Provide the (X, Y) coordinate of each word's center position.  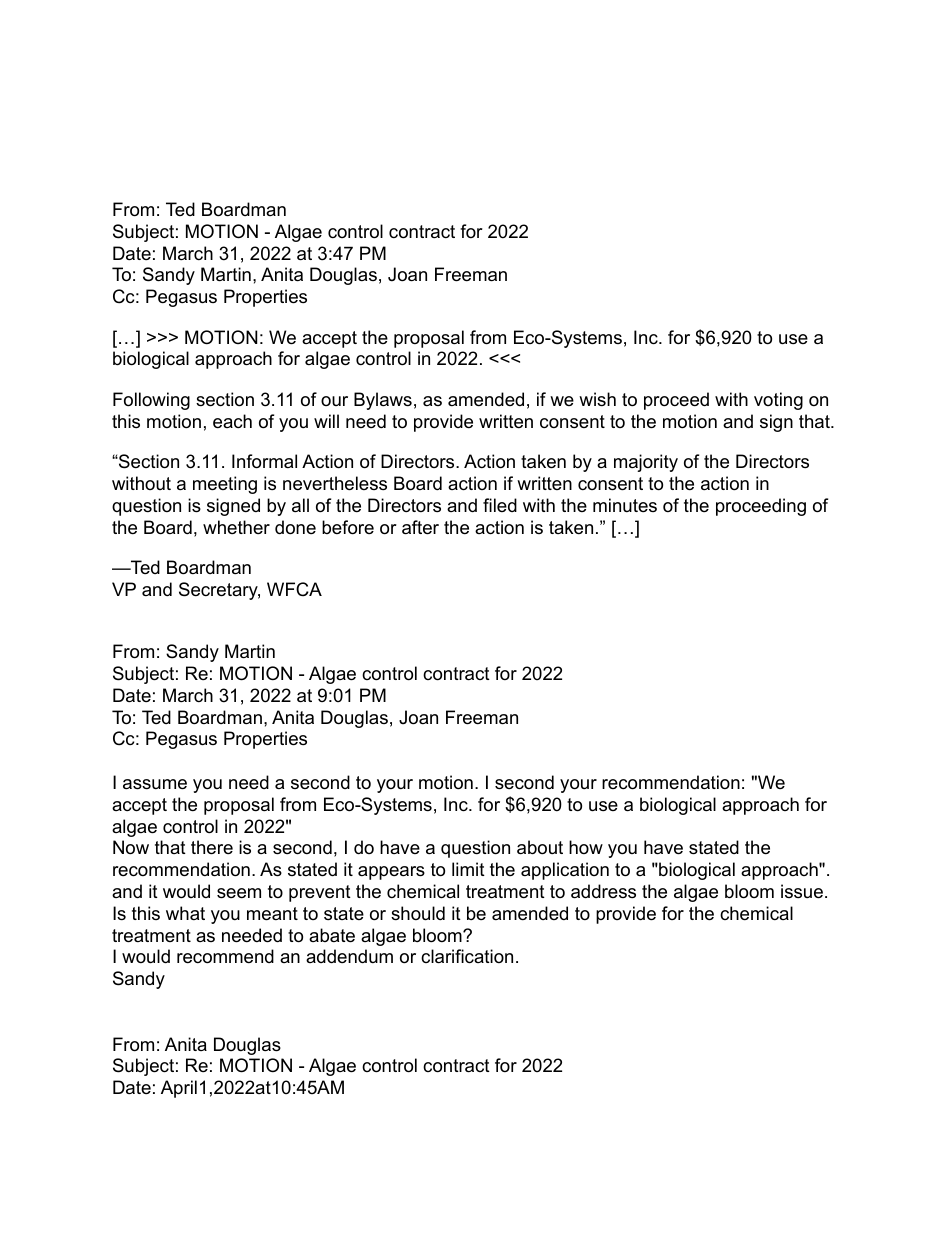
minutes (625, 505)
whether (236, 527)
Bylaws (383, 401)
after (420, 527)
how (586, 847)
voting (778, 401)
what (185, 913)
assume (155, 784)
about (540, 847)
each (232, 421)
